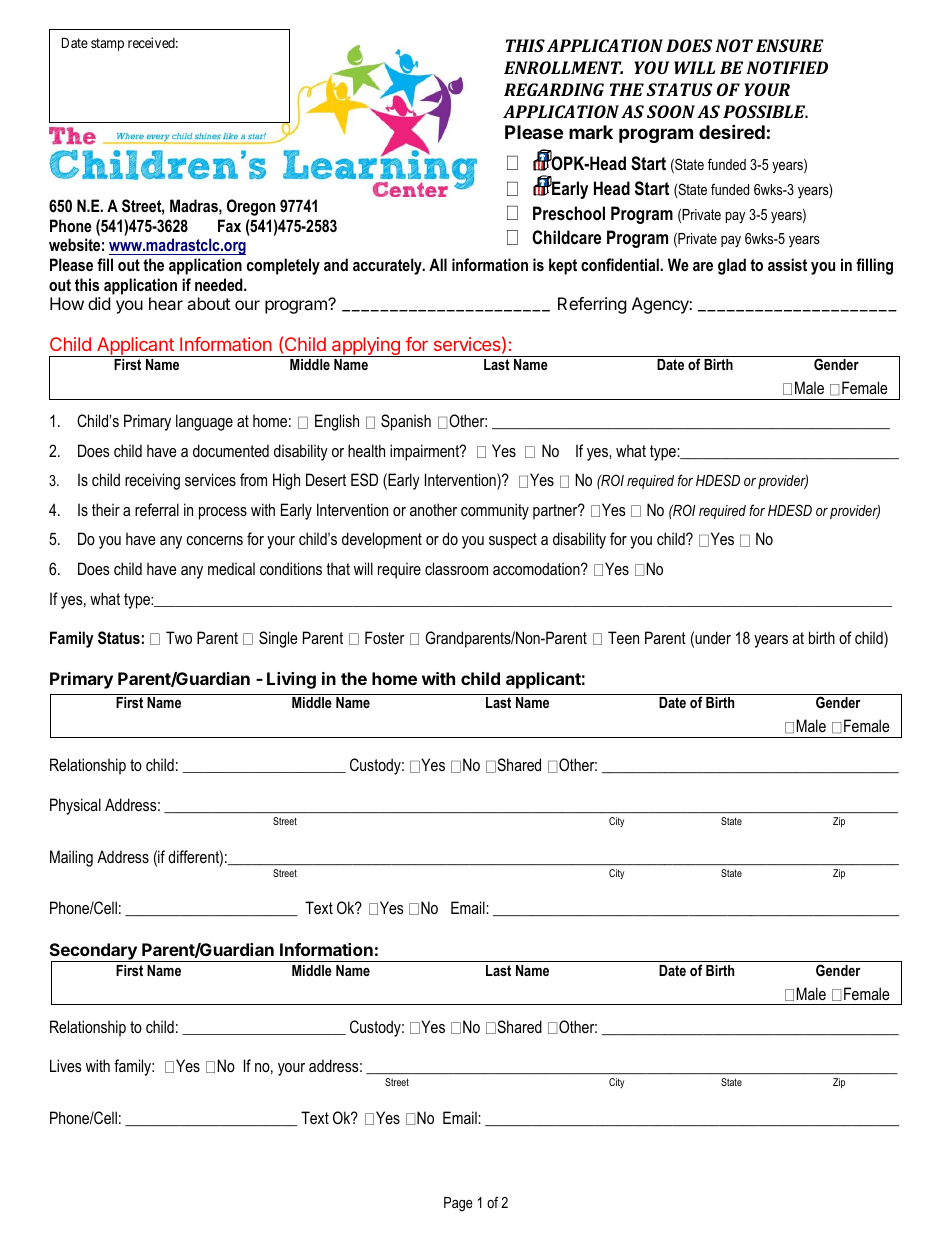 This image has height=1233, width=952. Describe the element at coordinates (556, 512) in the image. I see `partner` at that location.
